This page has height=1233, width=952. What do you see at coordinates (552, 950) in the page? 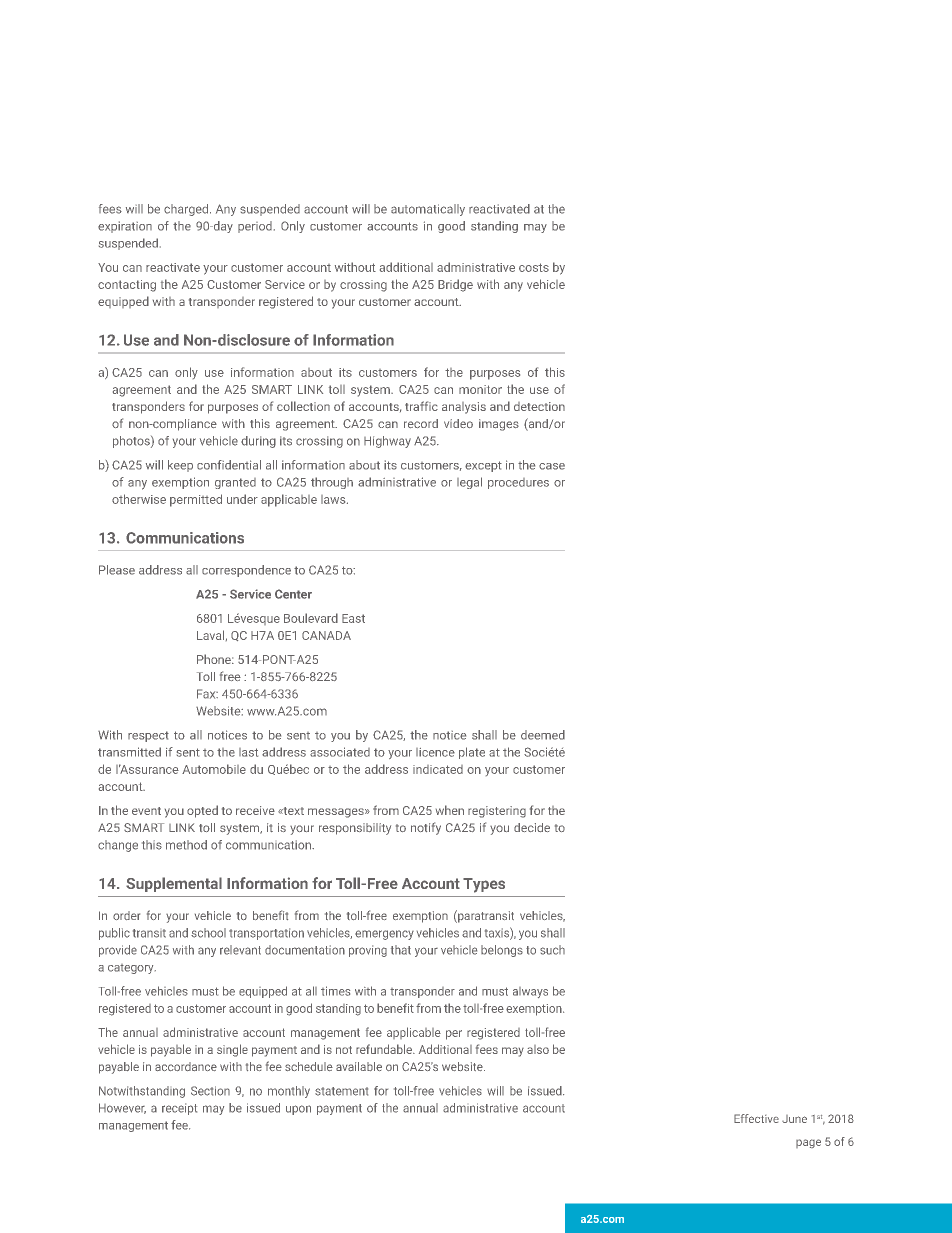
I see `such` at bounding box center [552, 950].
